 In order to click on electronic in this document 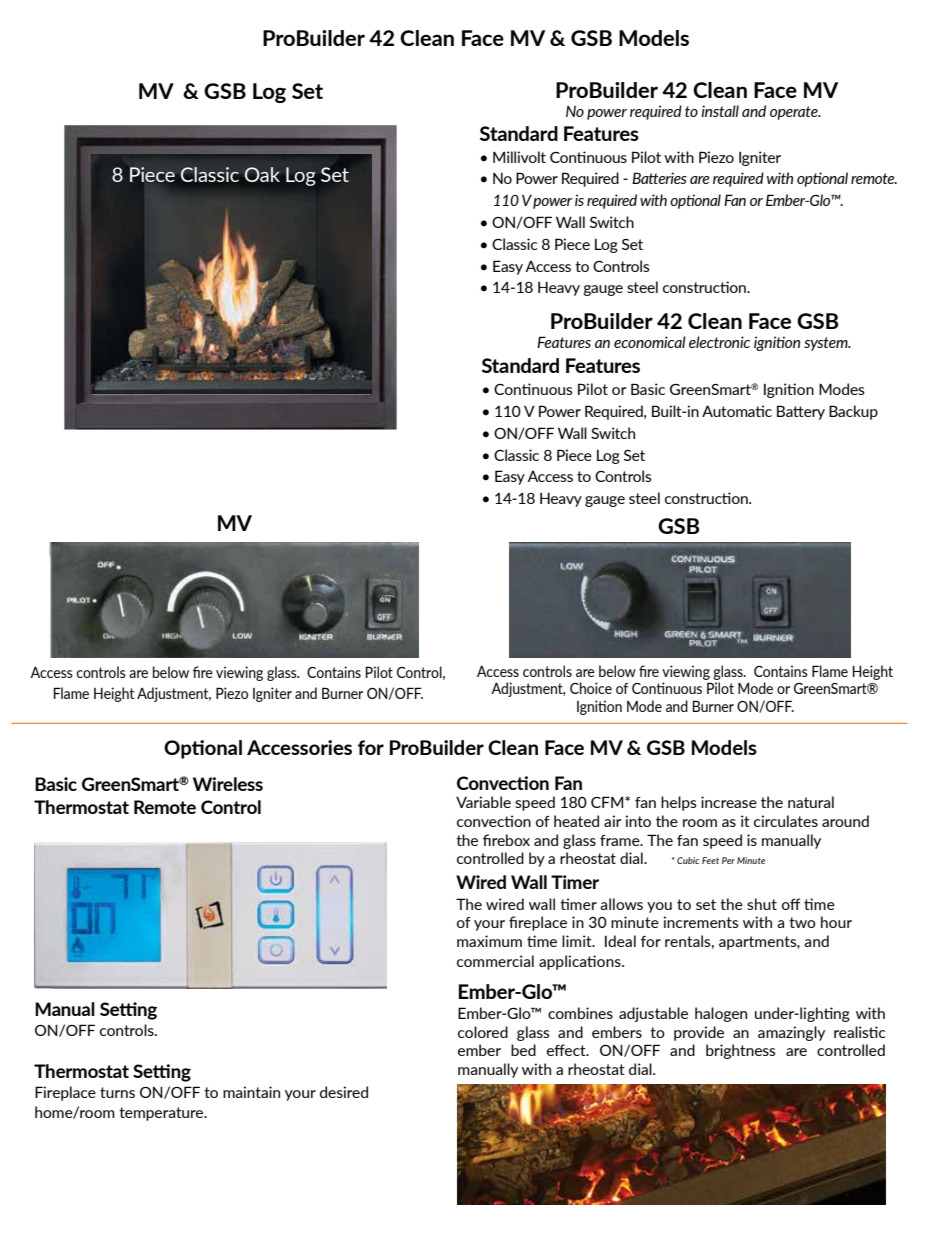, I will do `click(719, 342)`.
